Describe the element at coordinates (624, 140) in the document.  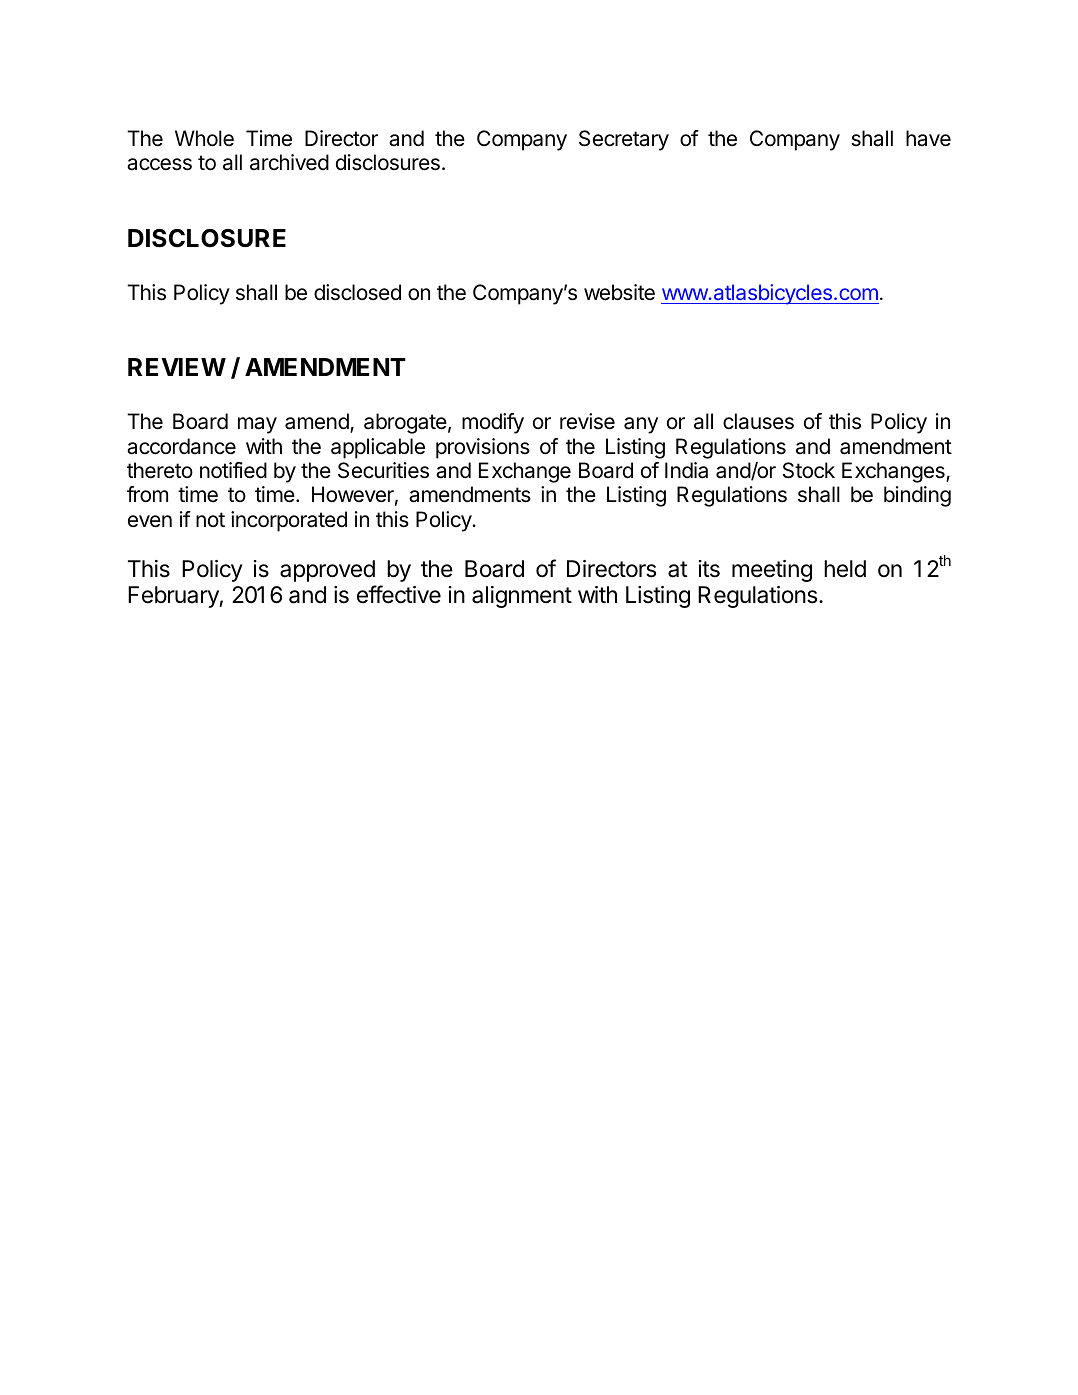
I see `Secretary` at that location.
